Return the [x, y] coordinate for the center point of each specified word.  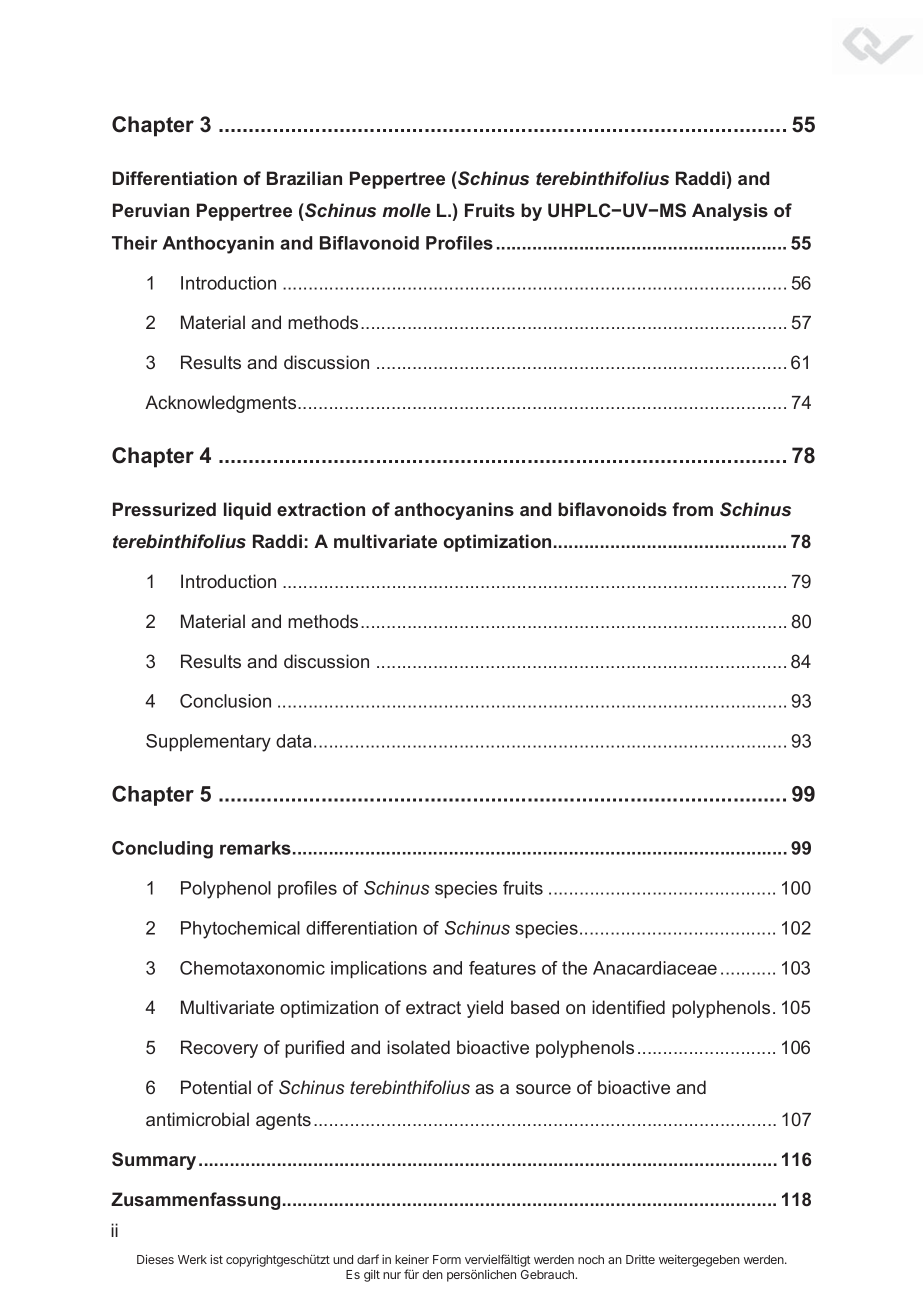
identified [628, 1007]
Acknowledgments [222, 404]
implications [379, 969]
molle [406, 210]
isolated [418, 1047]
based [535, 1007]
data [294, 741]
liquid [247, 511]
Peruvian [151, 210]
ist [216, 1259]
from [692, 509]
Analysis [730, 212]
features [502, 968]
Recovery [219, 1049]
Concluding [162, 850]
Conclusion [225, 701]
